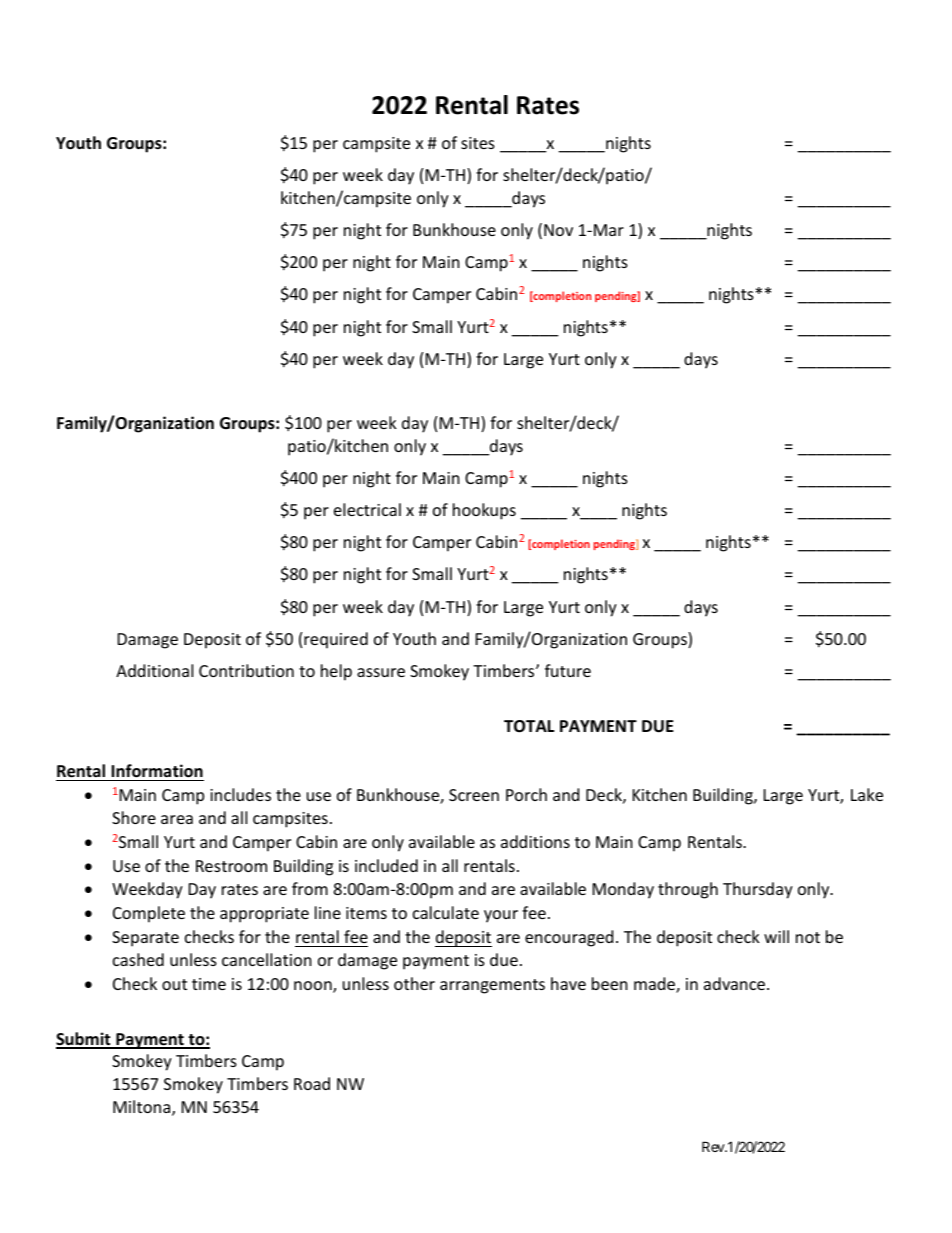  What do you see at coordinates (758, 890) in the page?
I see `Thursday` at bounding box center [758, 890].
